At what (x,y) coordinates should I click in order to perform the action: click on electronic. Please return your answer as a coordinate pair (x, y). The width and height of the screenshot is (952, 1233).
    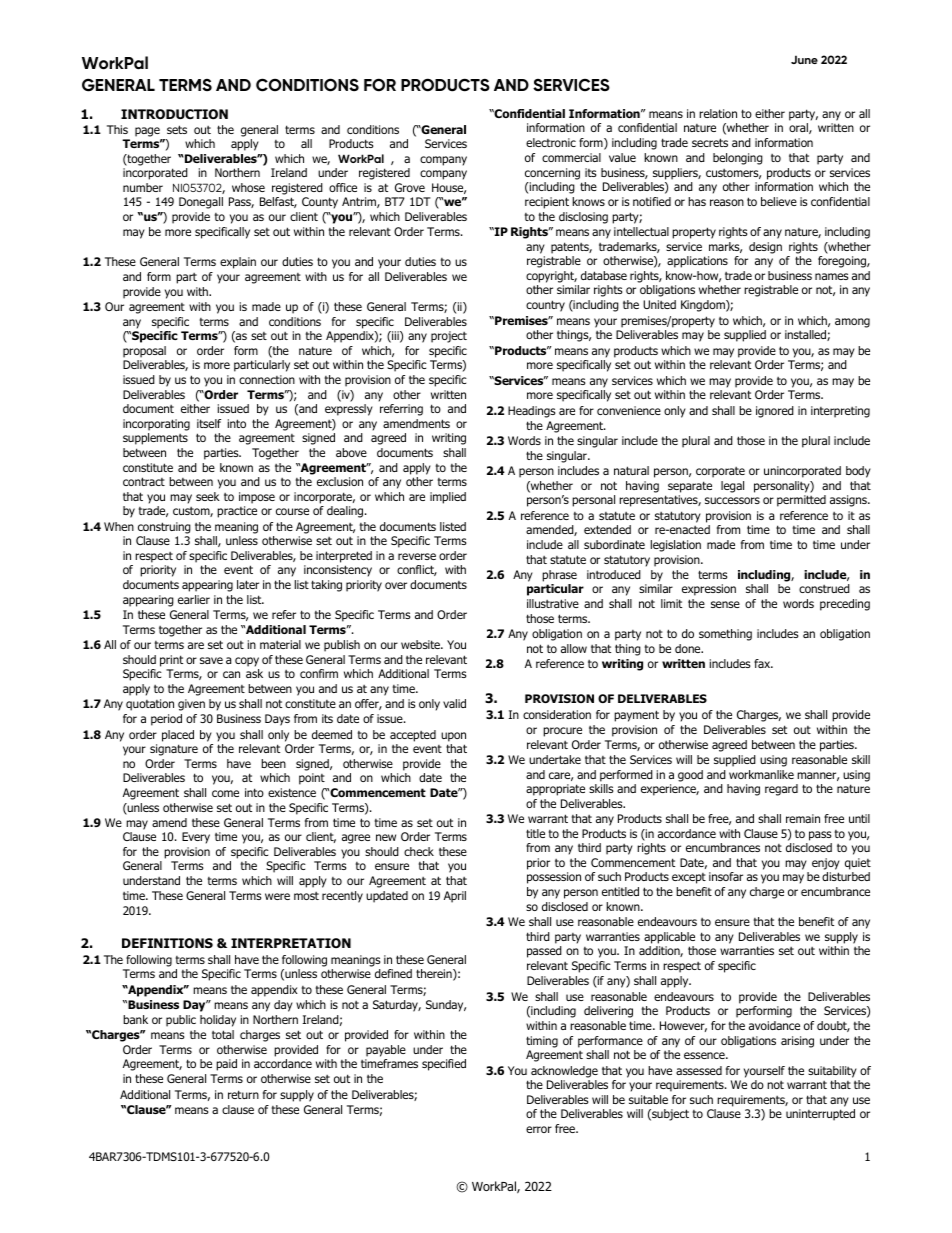
    Looking at the image, I should click on (551, 142).
